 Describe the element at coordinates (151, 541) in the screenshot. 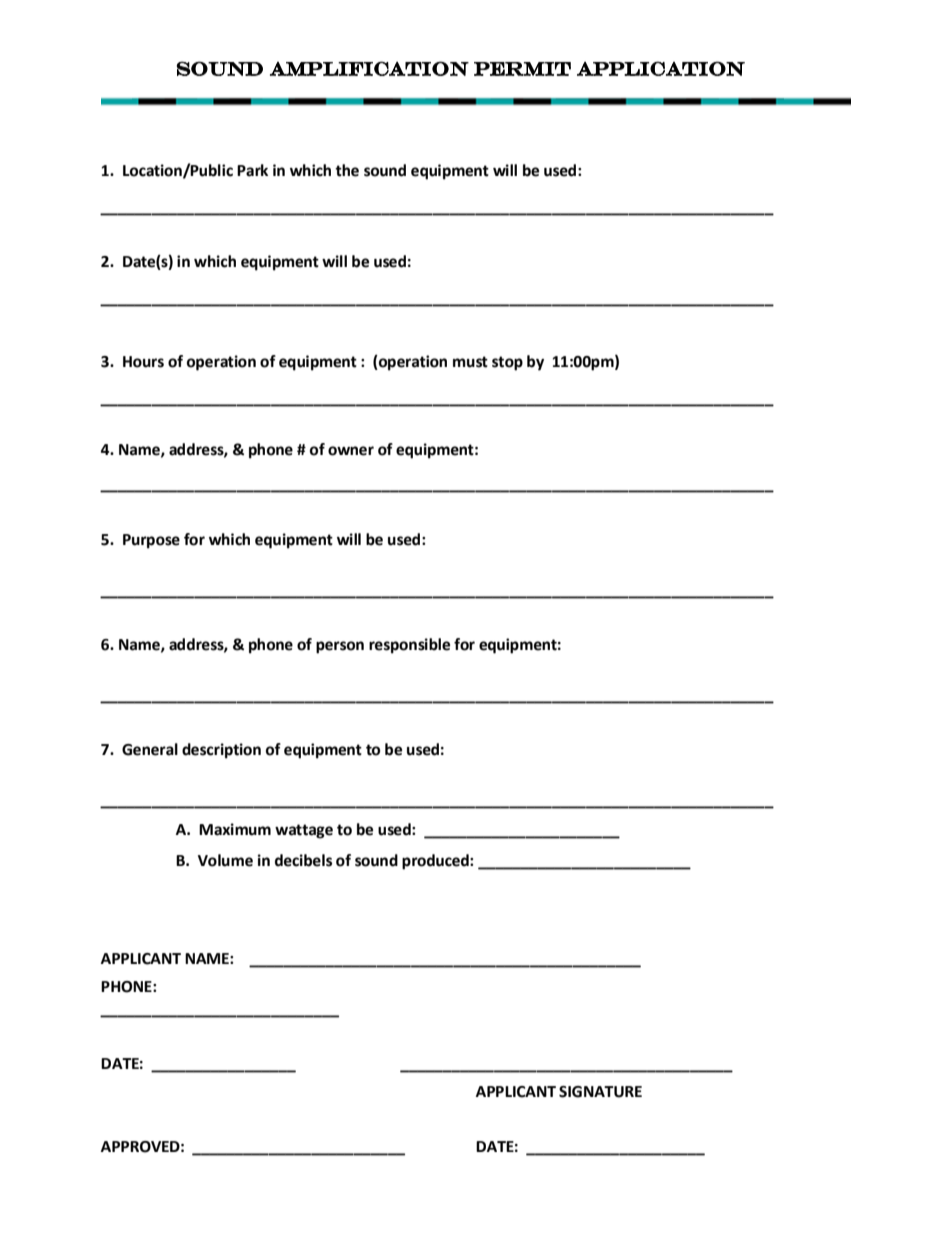

I see `Purpose` at that location.
